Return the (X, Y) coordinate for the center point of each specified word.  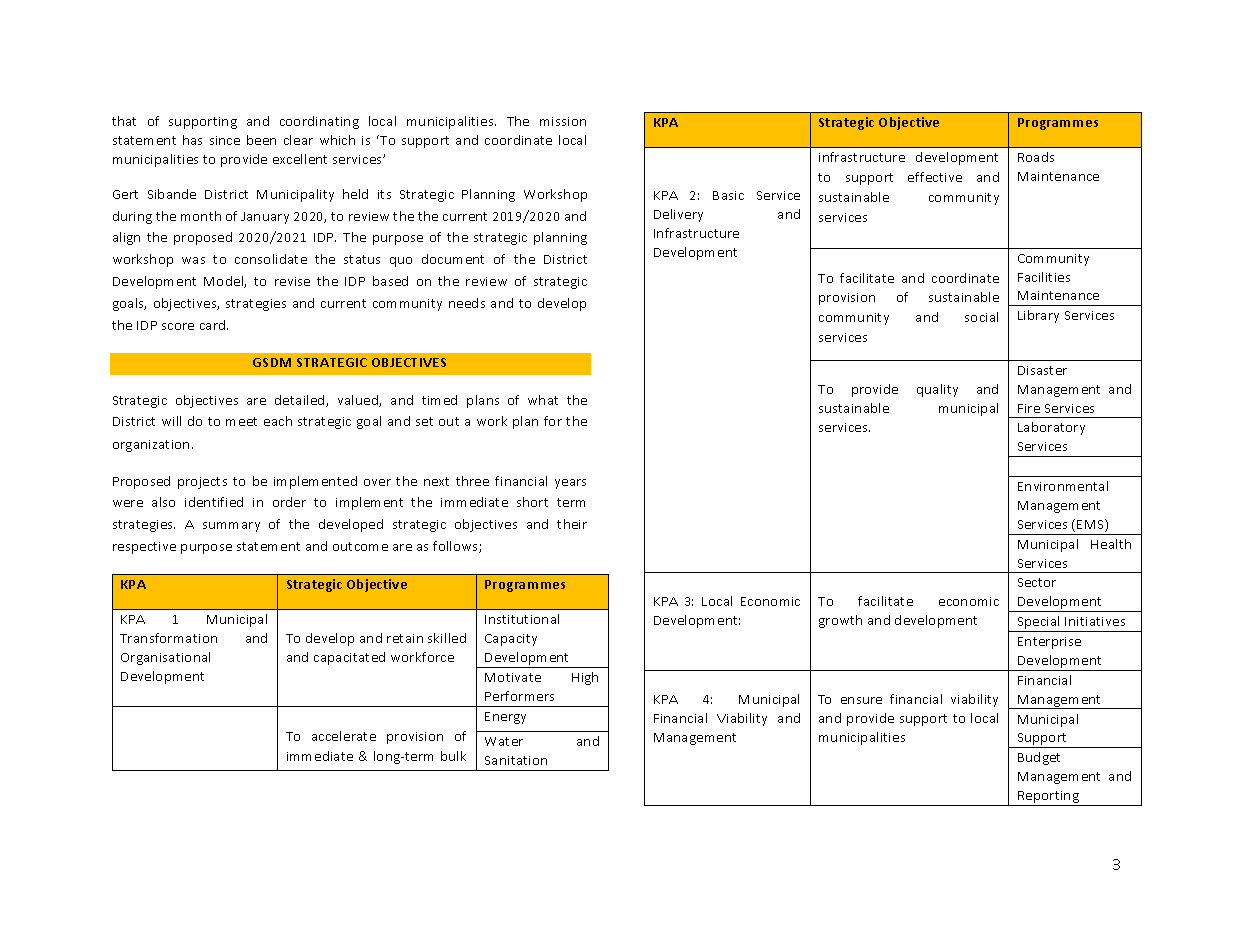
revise (292, 281)
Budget (1039, 758)
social (981, 317)
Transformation (168, 638)
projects (202, 483)
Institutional (522, 619)
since (225, 140)
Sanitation (516, 760)
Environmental (1063, 486)
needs (467, 303)
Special (1039, 624)
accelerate (344, 736)
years (570, 484)
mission (563, 121)
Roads (1036, 157)
